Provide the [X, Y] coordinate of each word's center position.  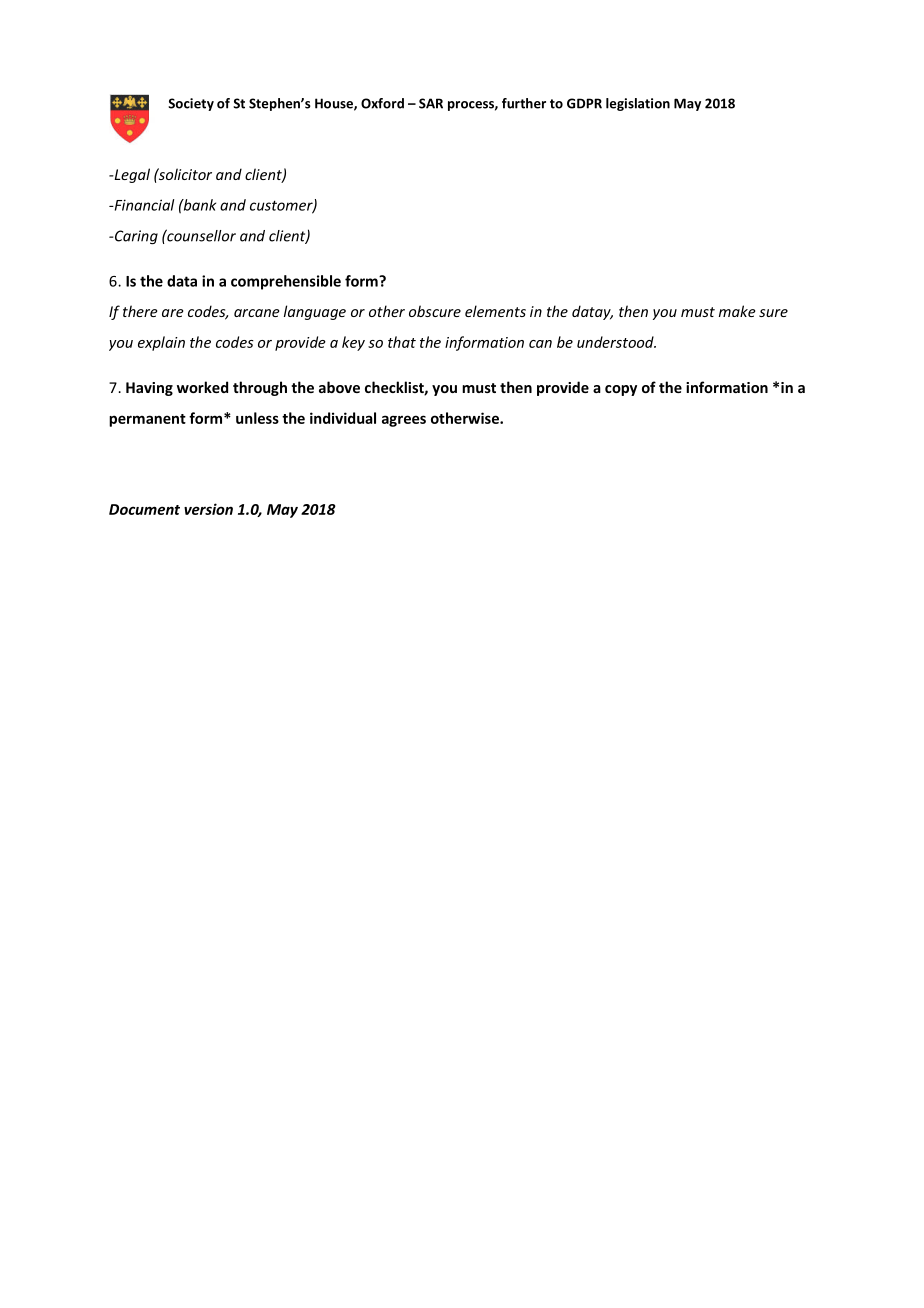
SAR [431, 103]
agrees [404, 421]
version [208, 509]
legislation [638, 104]
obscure [435, 311]
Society [191, 104]
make [737, 311]
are [172, 313]
